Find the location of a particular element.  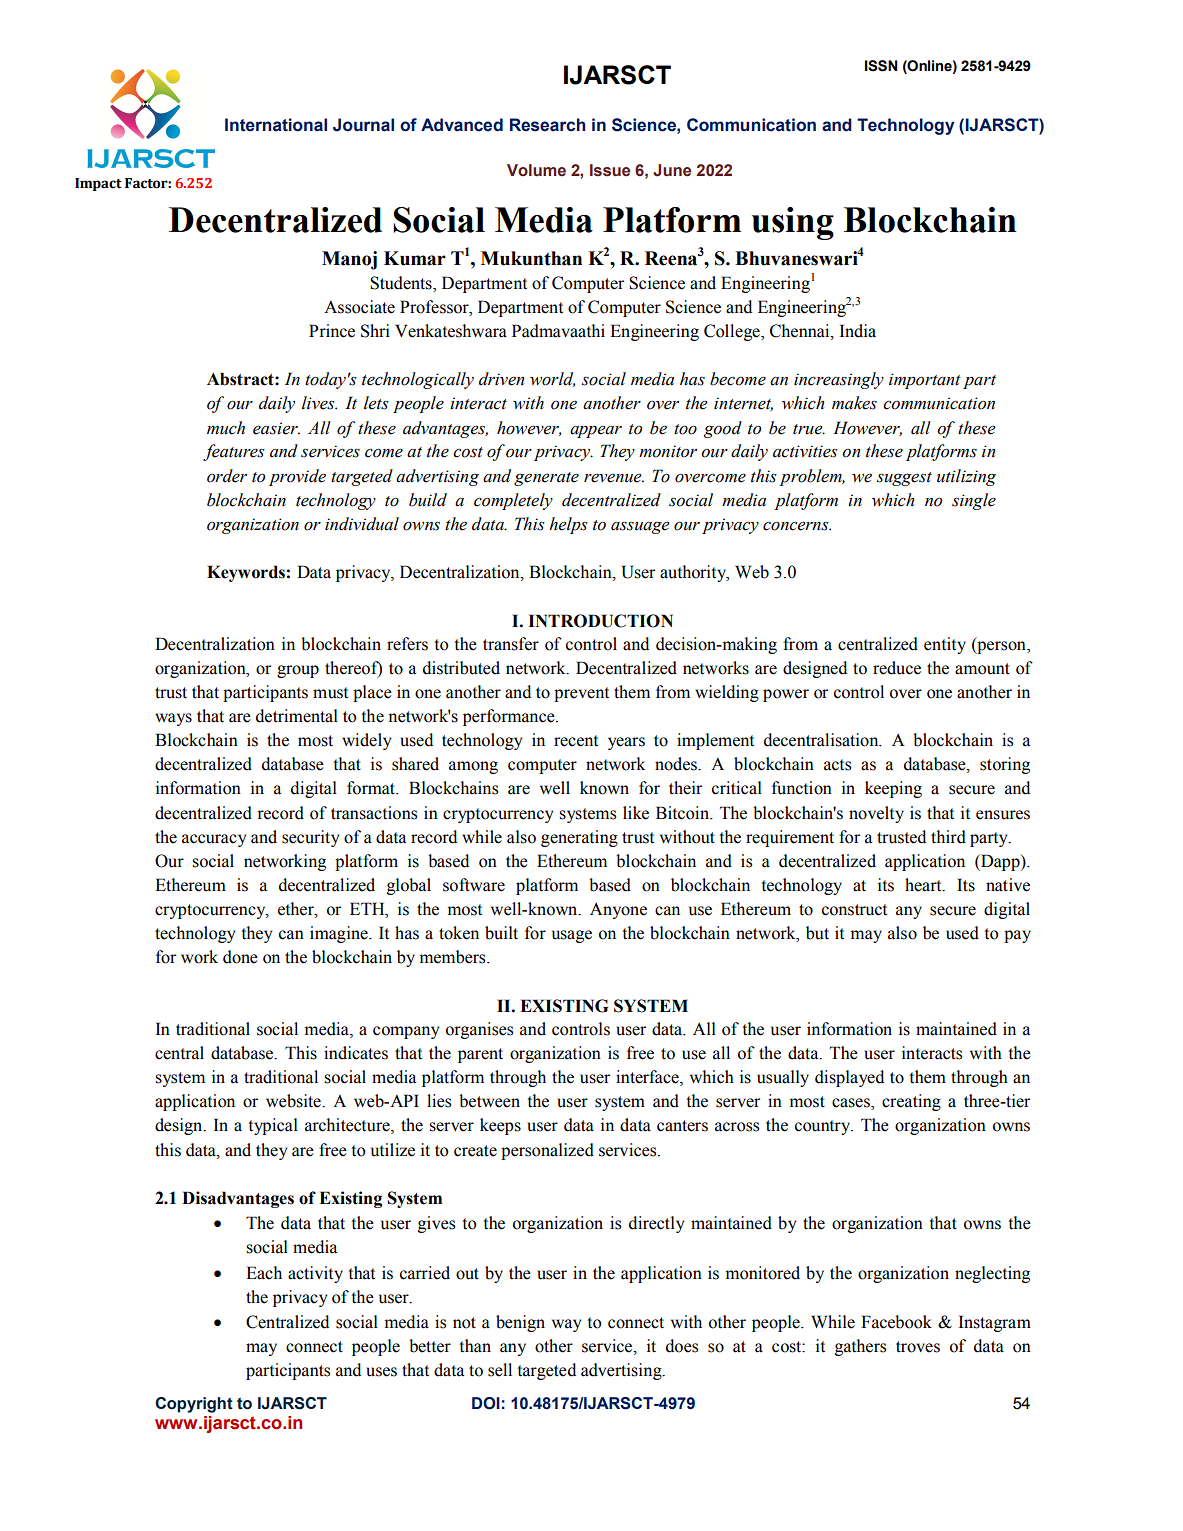

Keywords is located at coordinates (246, 573).
